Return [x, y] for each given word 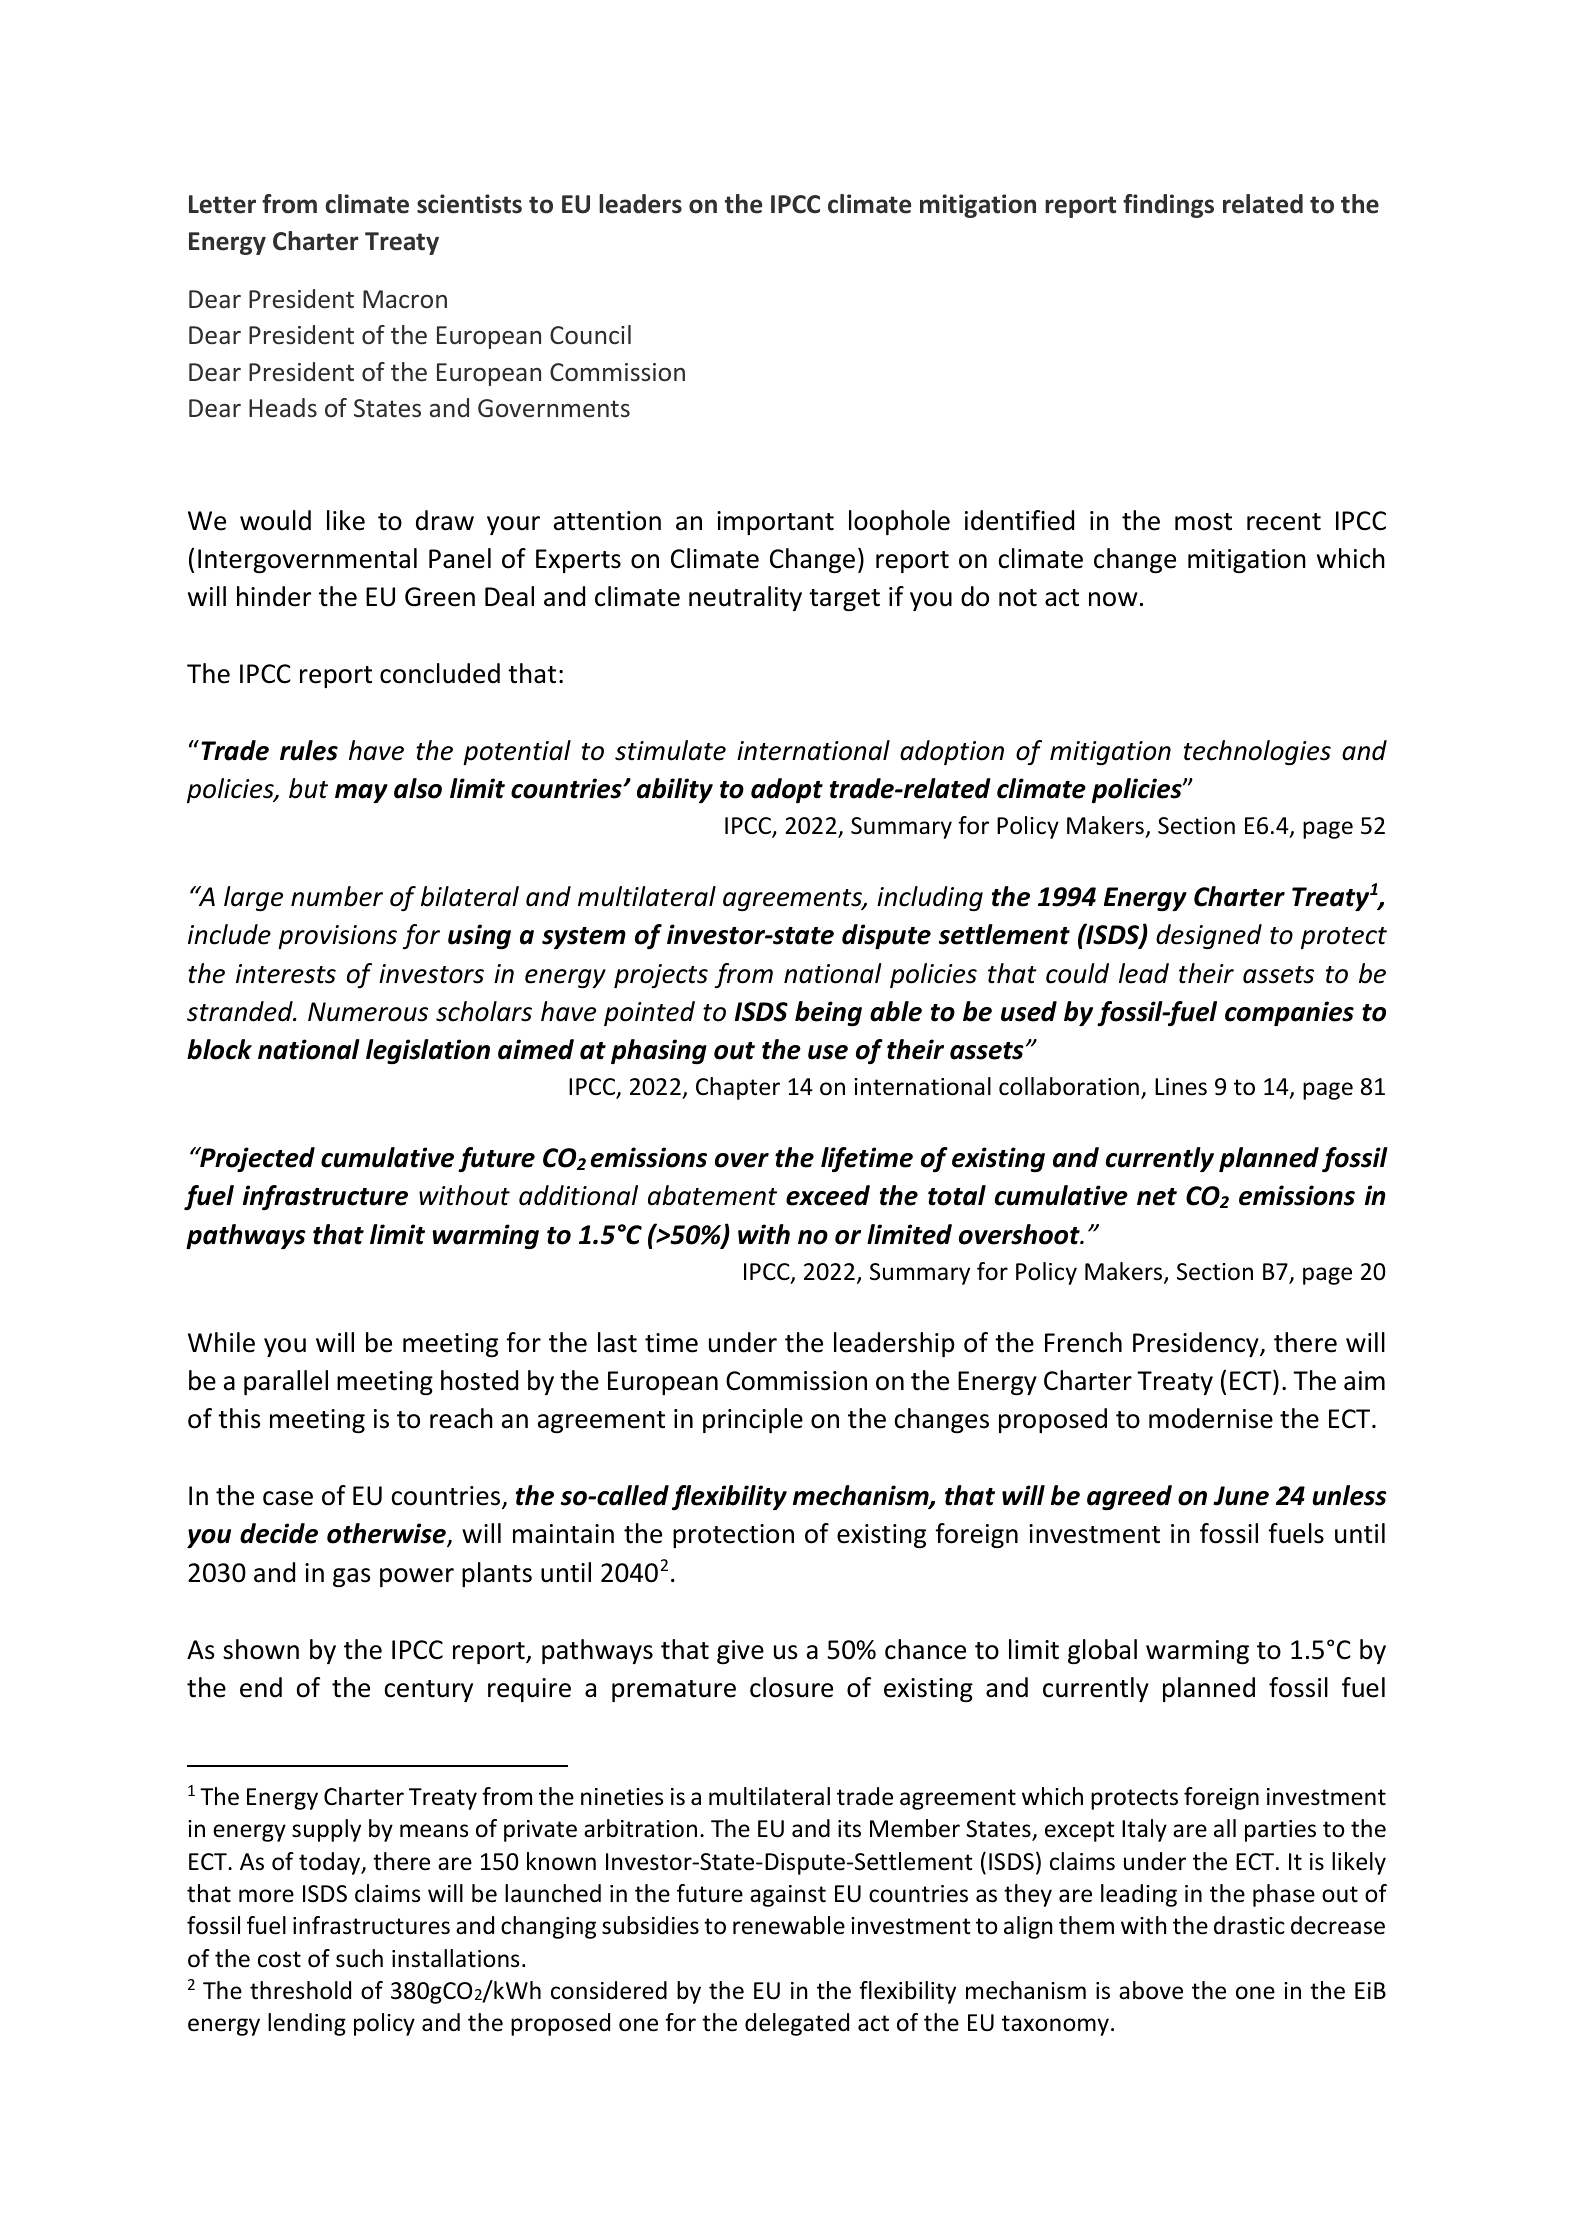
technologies [1257, 752]
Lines [1181, 1087]
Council [590, 335]
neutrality [745, 598]
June [1241, 1496]
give [740, 1652]
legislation [428, 1051]
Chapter [738, 1088]
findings [1168, 206]
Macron [405, 299]
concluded [440, 673]
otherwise [387, 1535]
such [359, 1958]
